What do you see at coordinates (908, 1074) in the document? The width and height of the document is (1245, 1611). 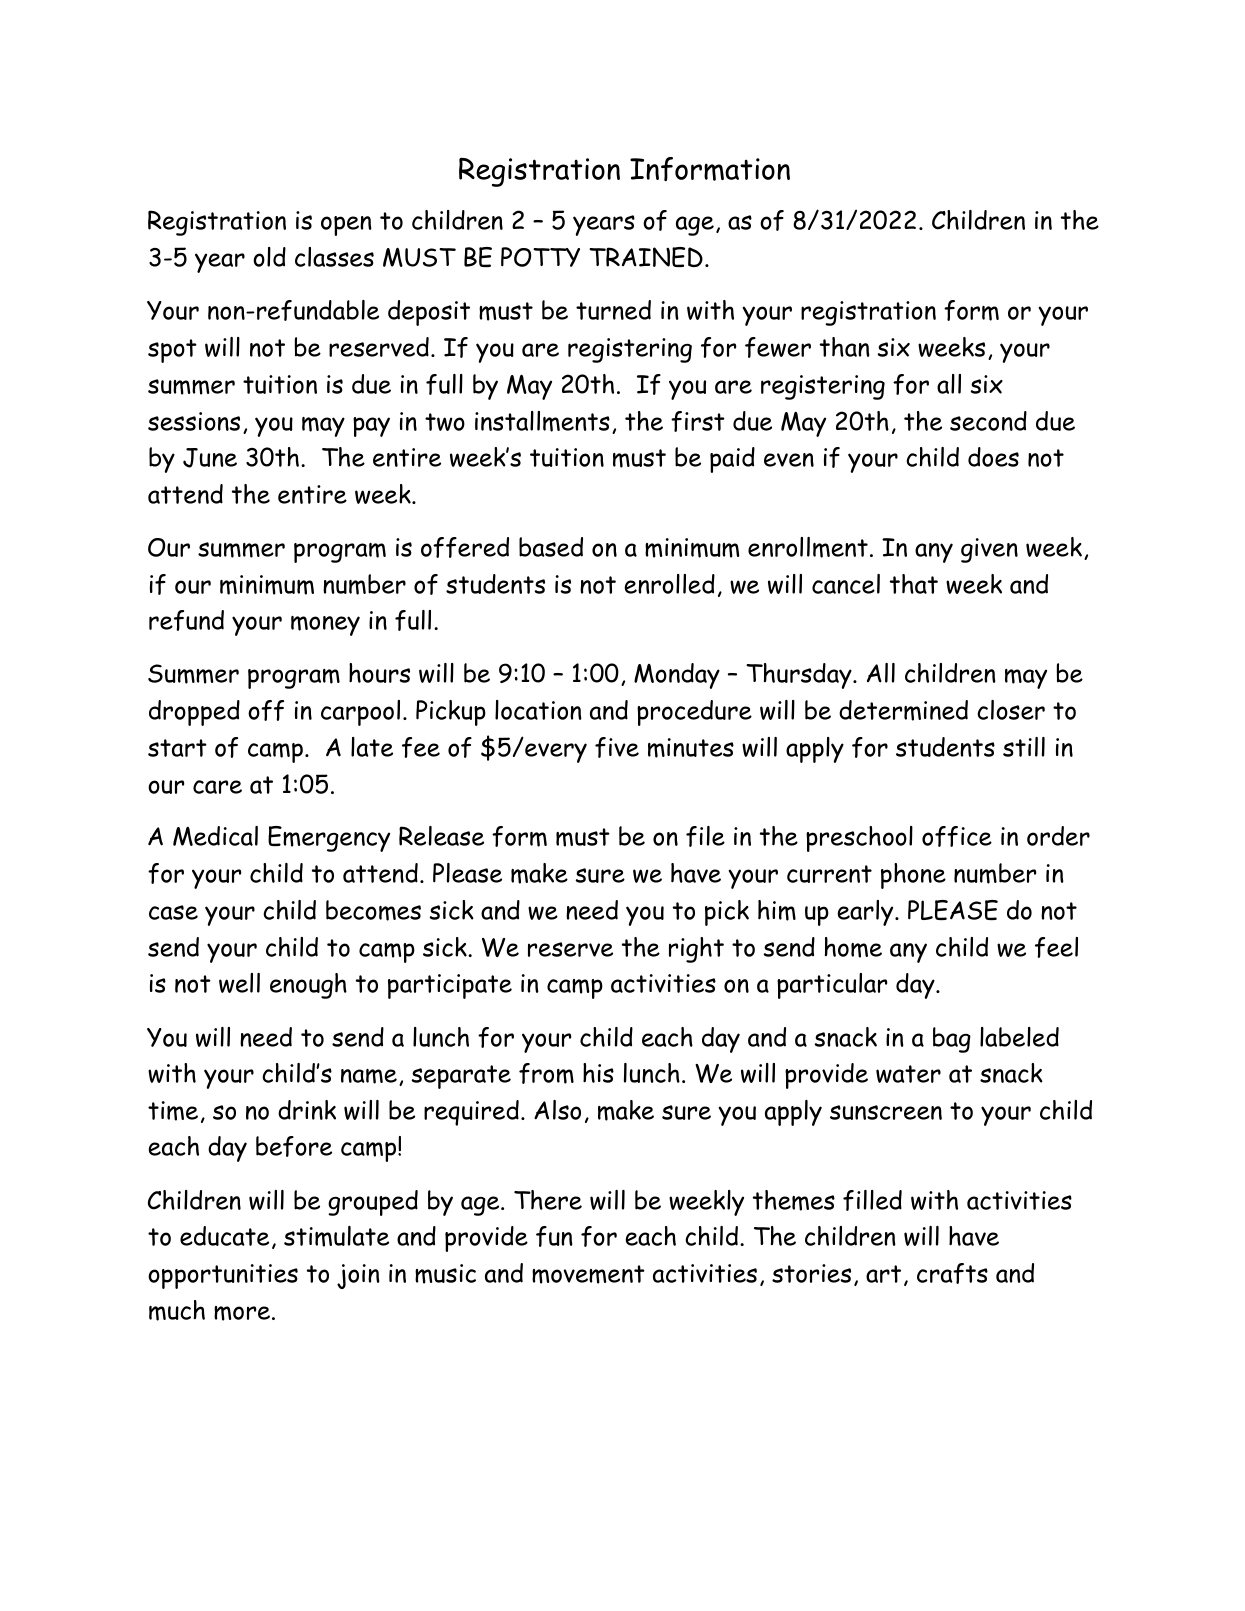 I see `water` at bounding box center [908, 1074].
